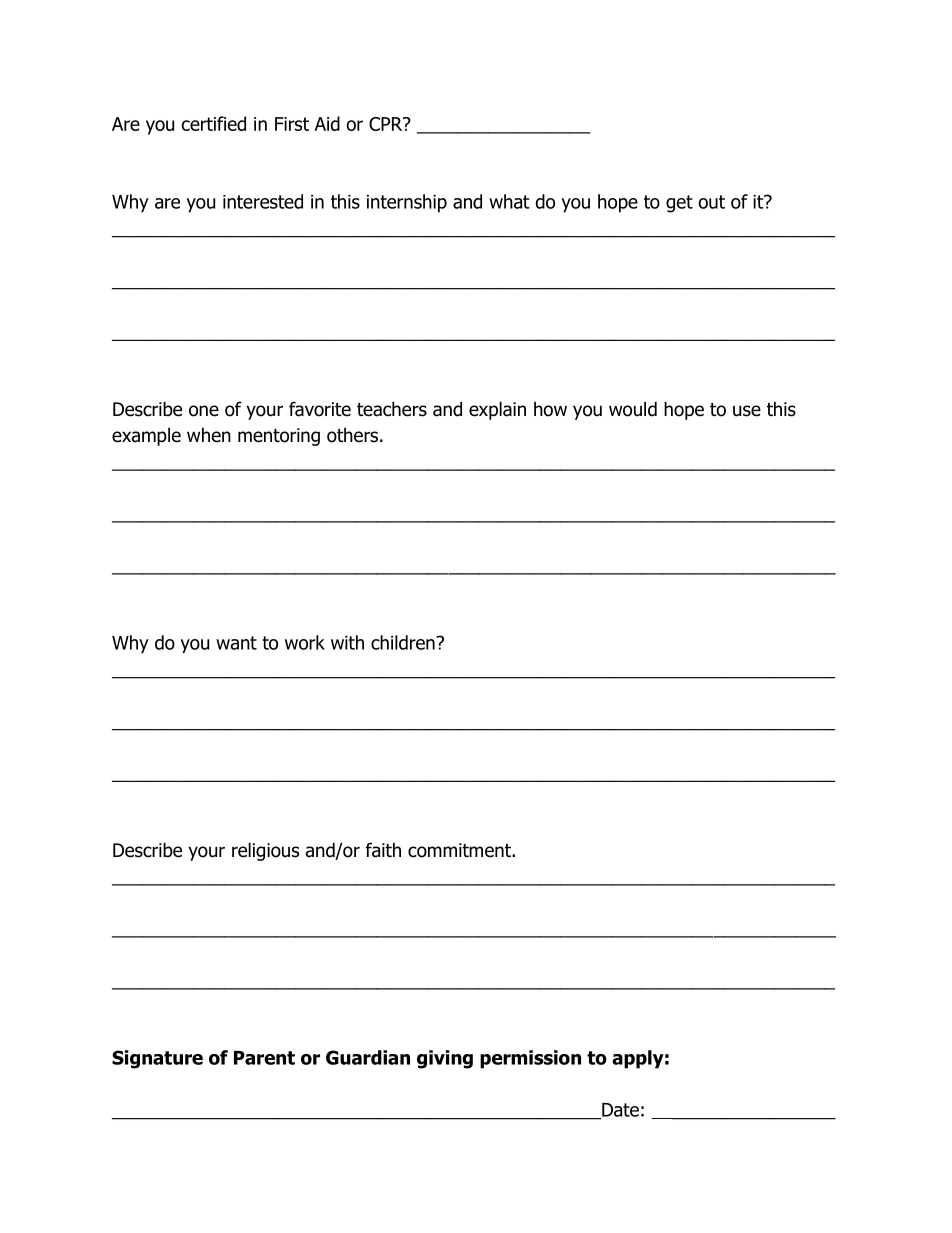 The image size is (952, 1233). What do you see at coordinates (445, 1059) in the screenshot?
I see `giving` at bounding box center [445, 1059].
